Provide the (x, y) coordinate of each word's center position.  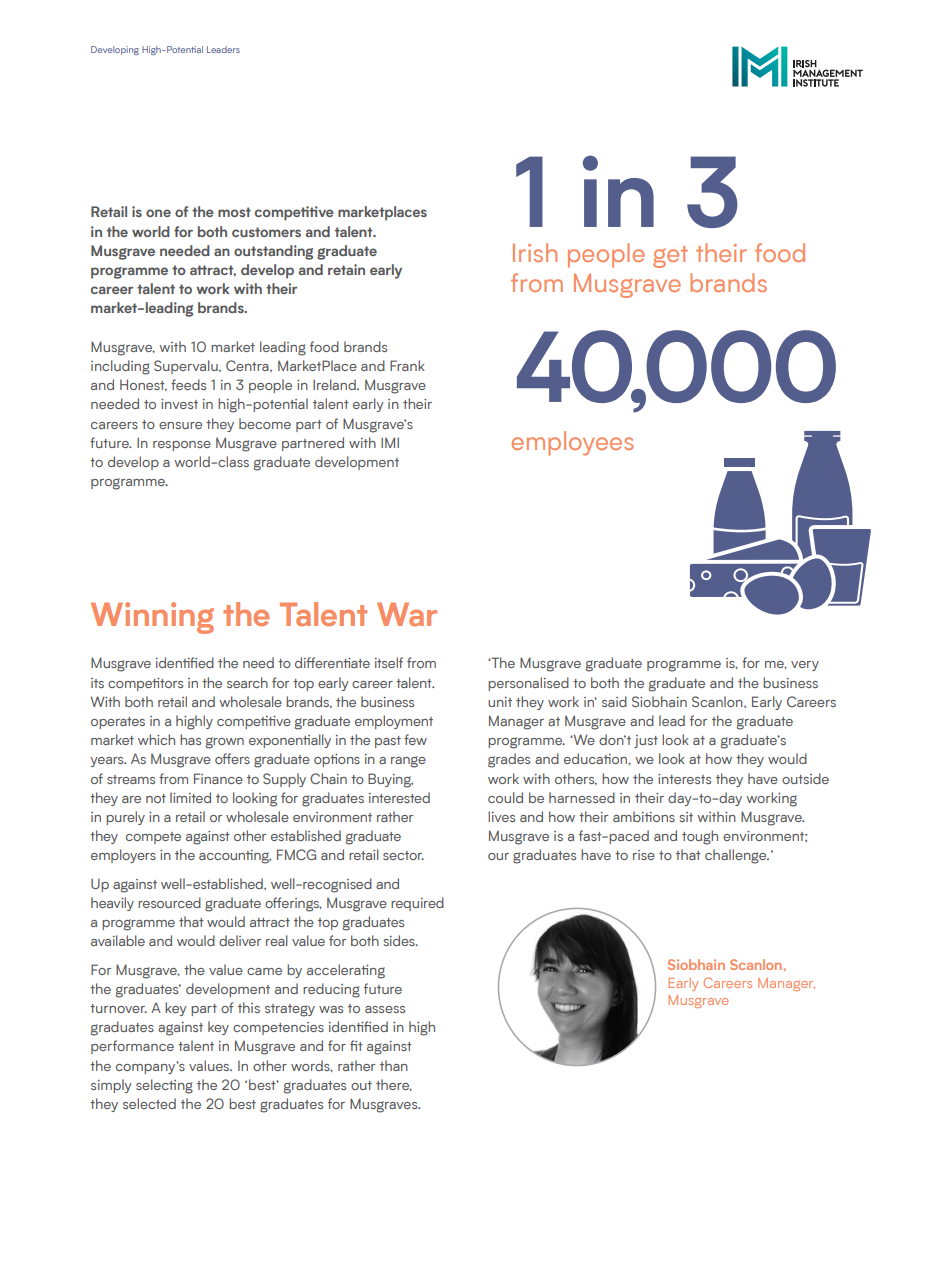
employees (573, 443)
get (670, 257)
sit (686, 817)
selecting (164, 1086)
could (505, 797)
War (407, 614)
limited (190, 797)
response (182, 446)
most (234, 212)
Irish (535, 252)
